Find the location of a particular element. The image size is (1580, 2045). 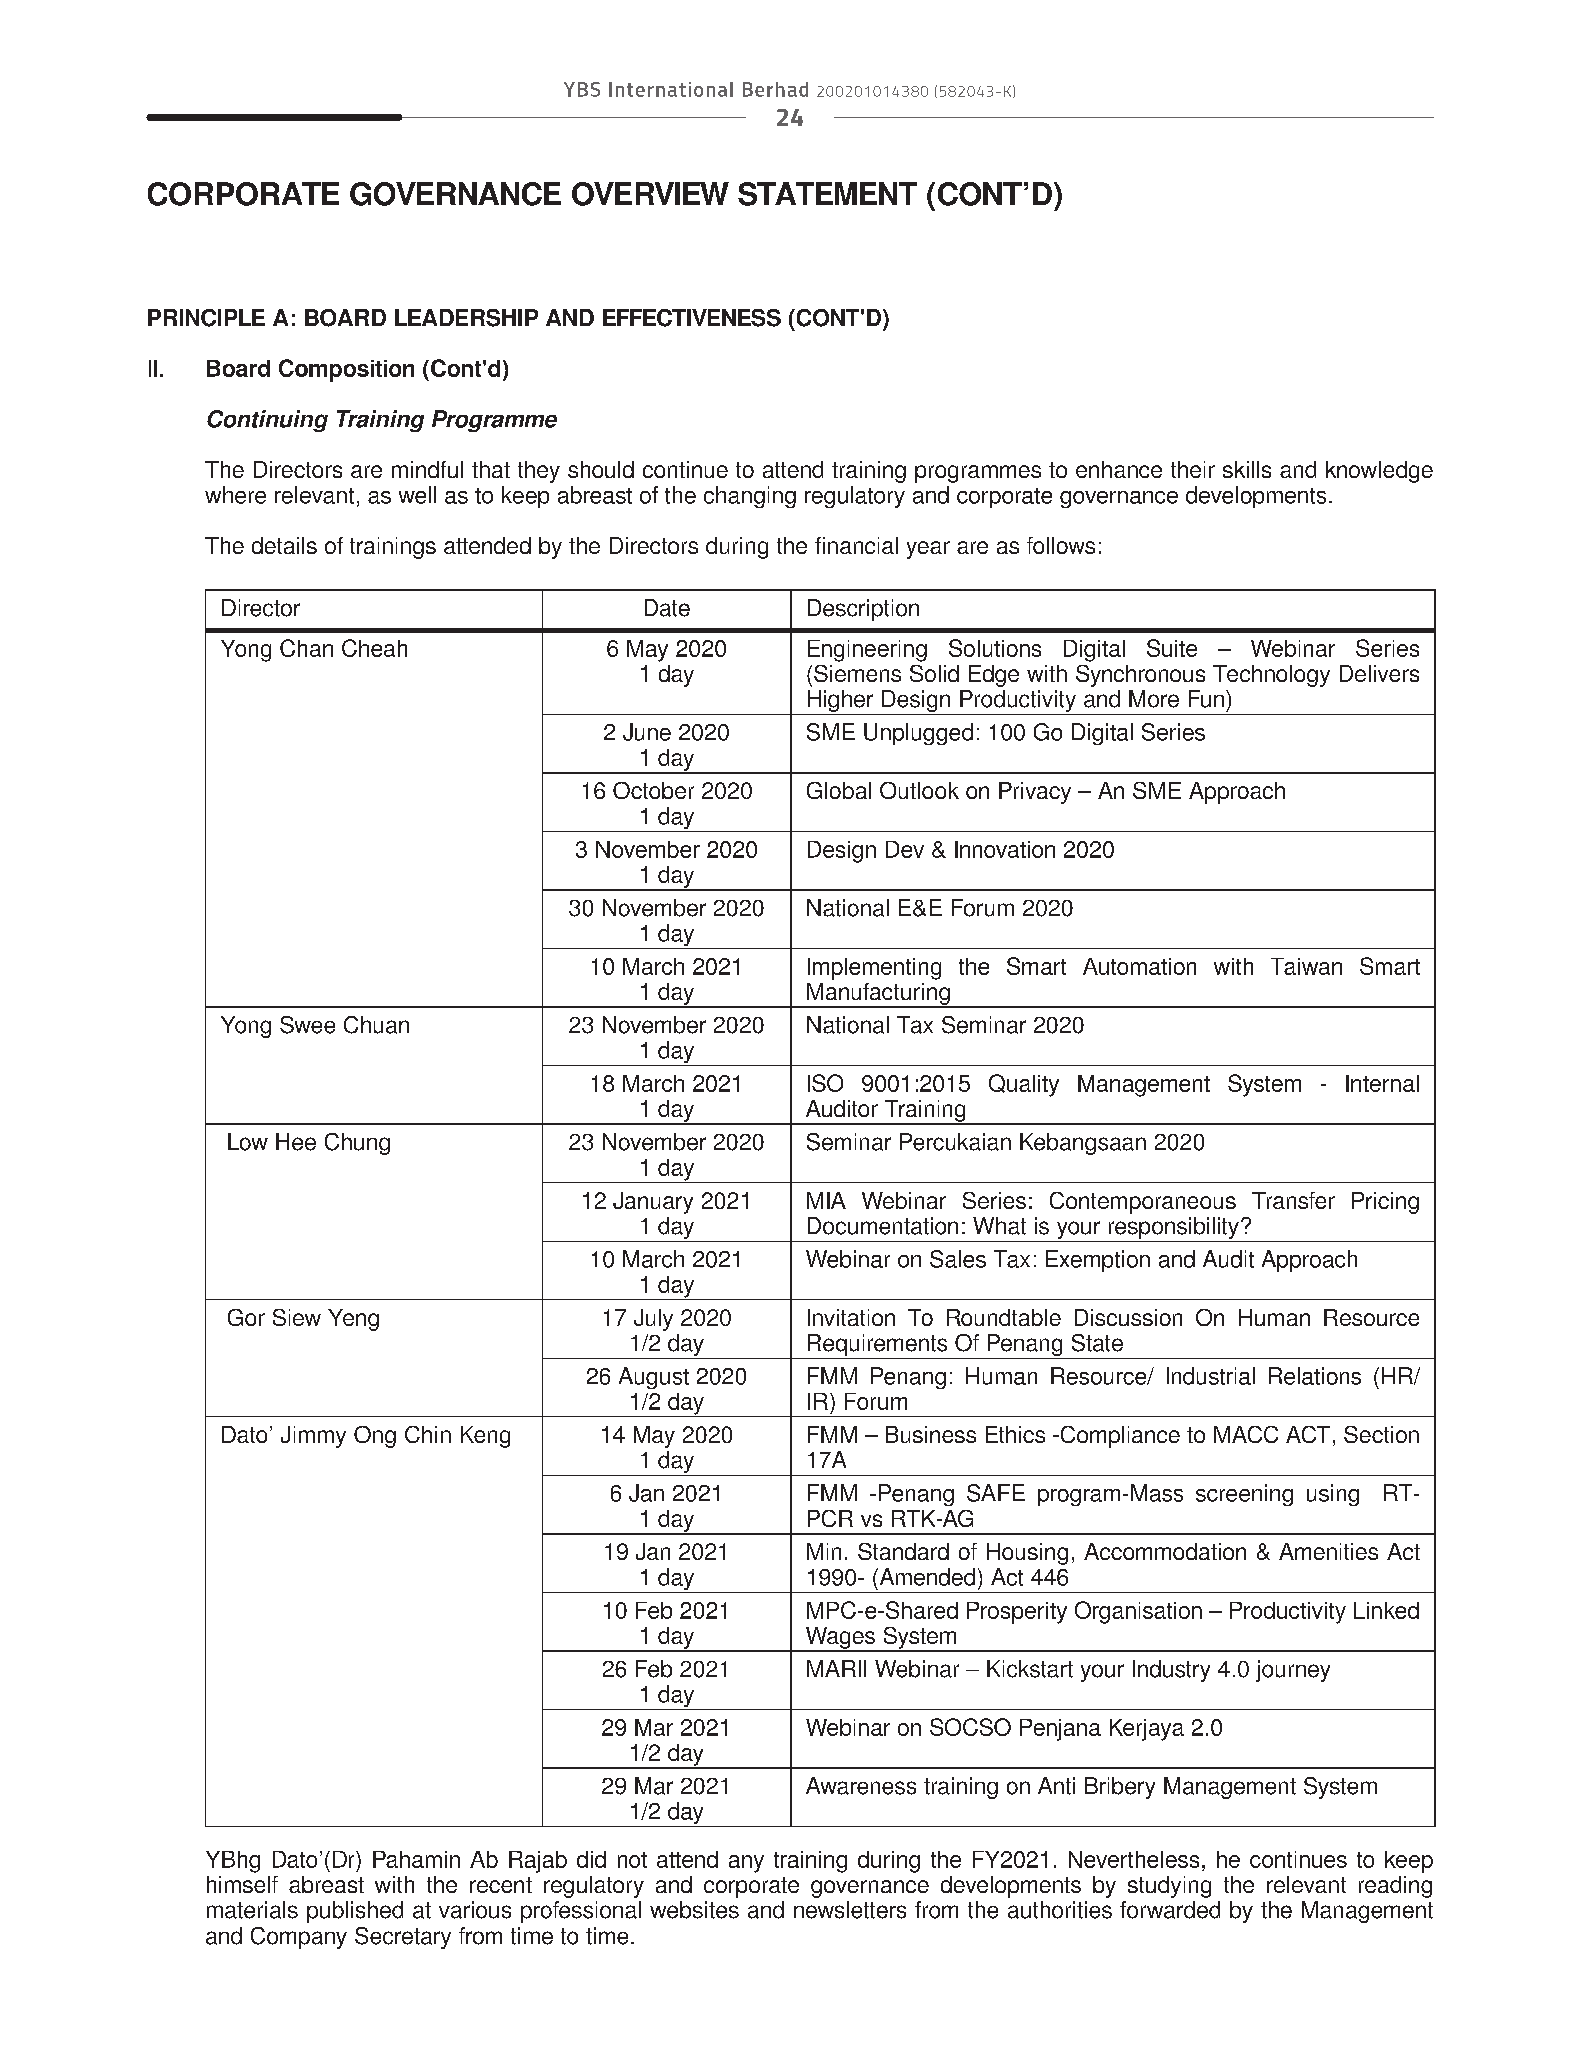

LEADERSHIP is located at coordinates (466, 318).
